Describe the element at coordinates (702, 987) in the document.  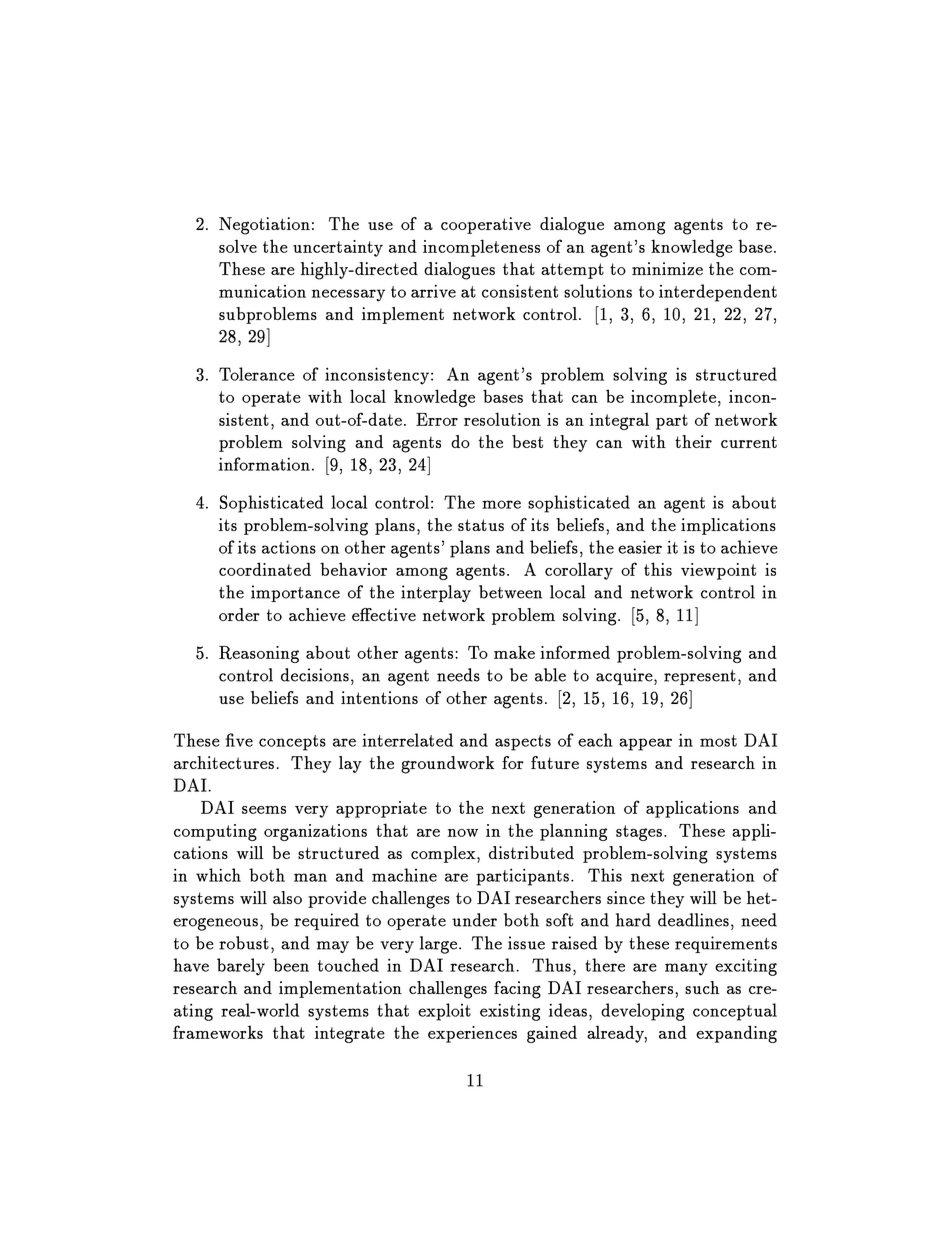
I see `such` at that location.
